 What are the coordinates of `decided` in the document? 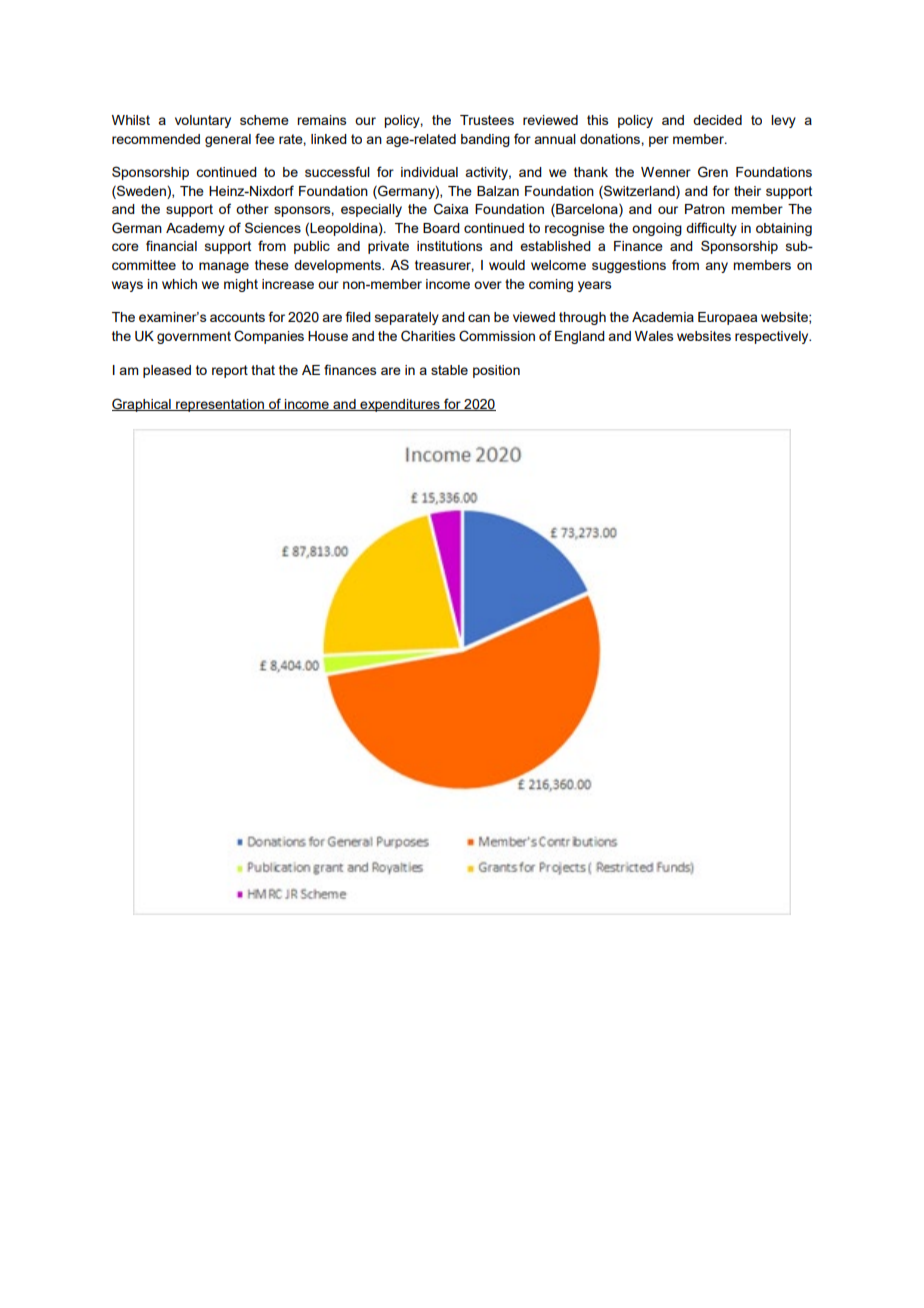 It's located at (717, 120).
